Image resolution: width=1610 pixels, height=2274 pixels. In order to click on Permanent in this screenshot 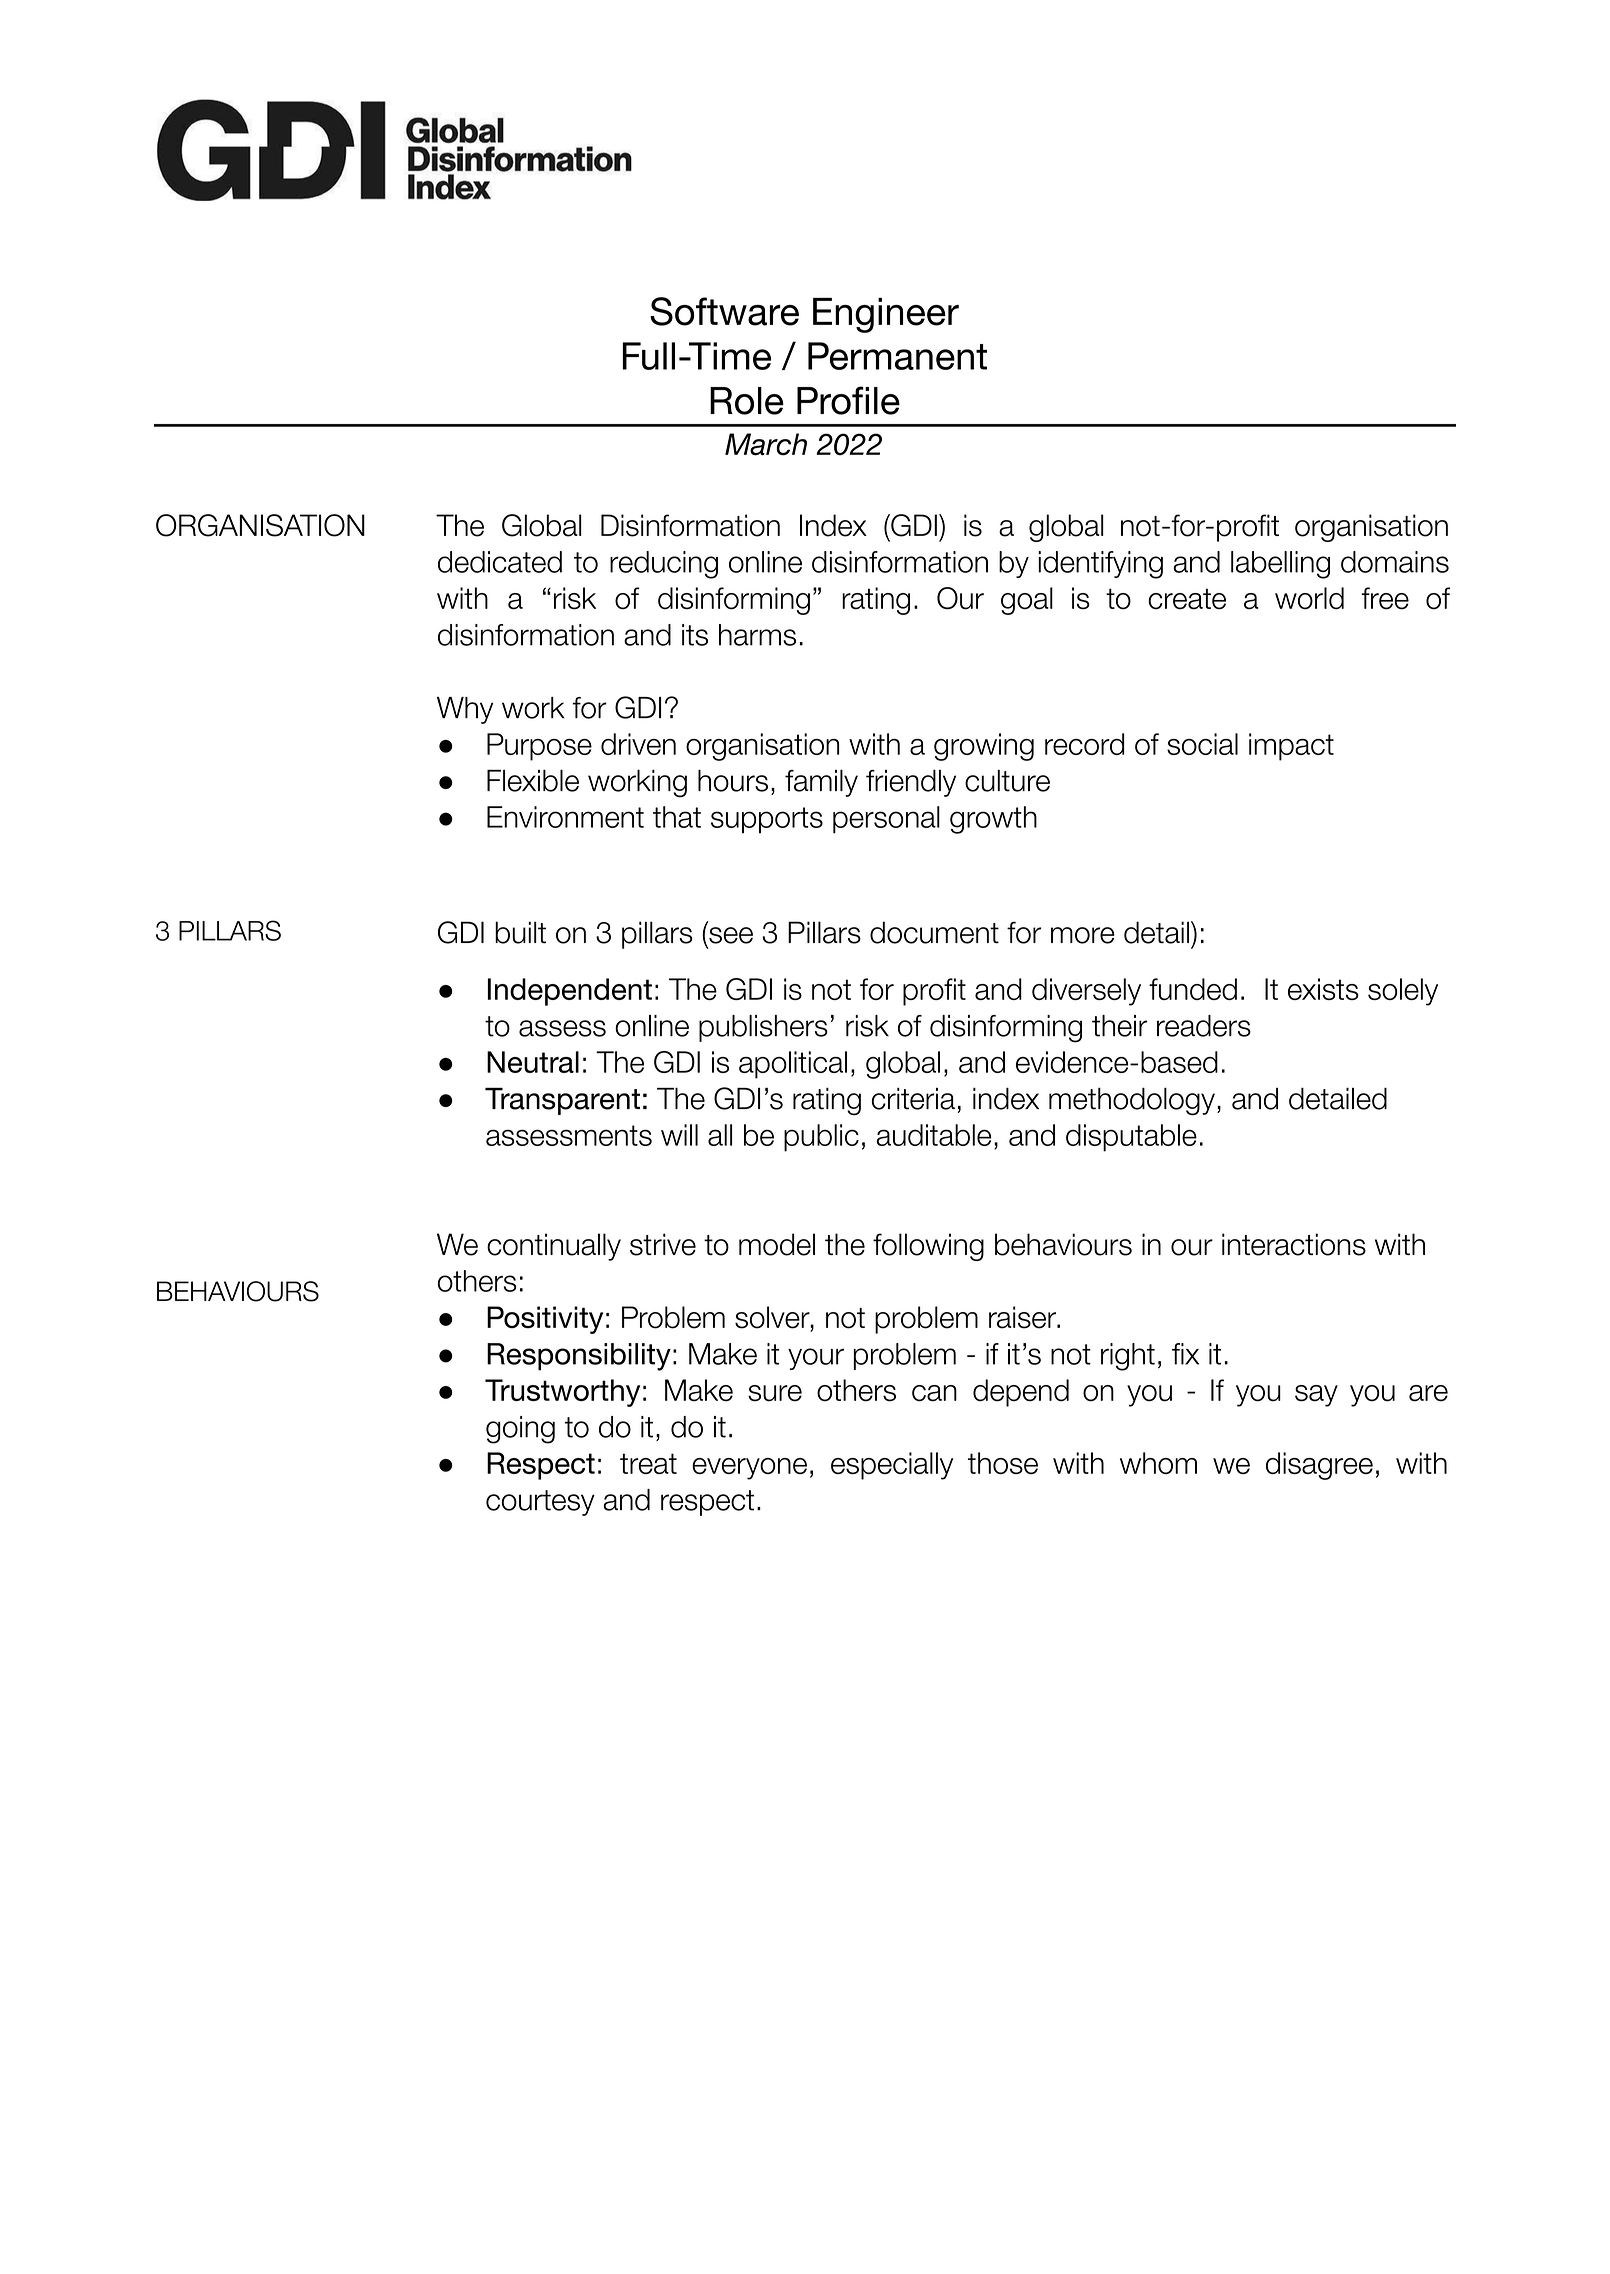, I will do `click(897, 356)`.
